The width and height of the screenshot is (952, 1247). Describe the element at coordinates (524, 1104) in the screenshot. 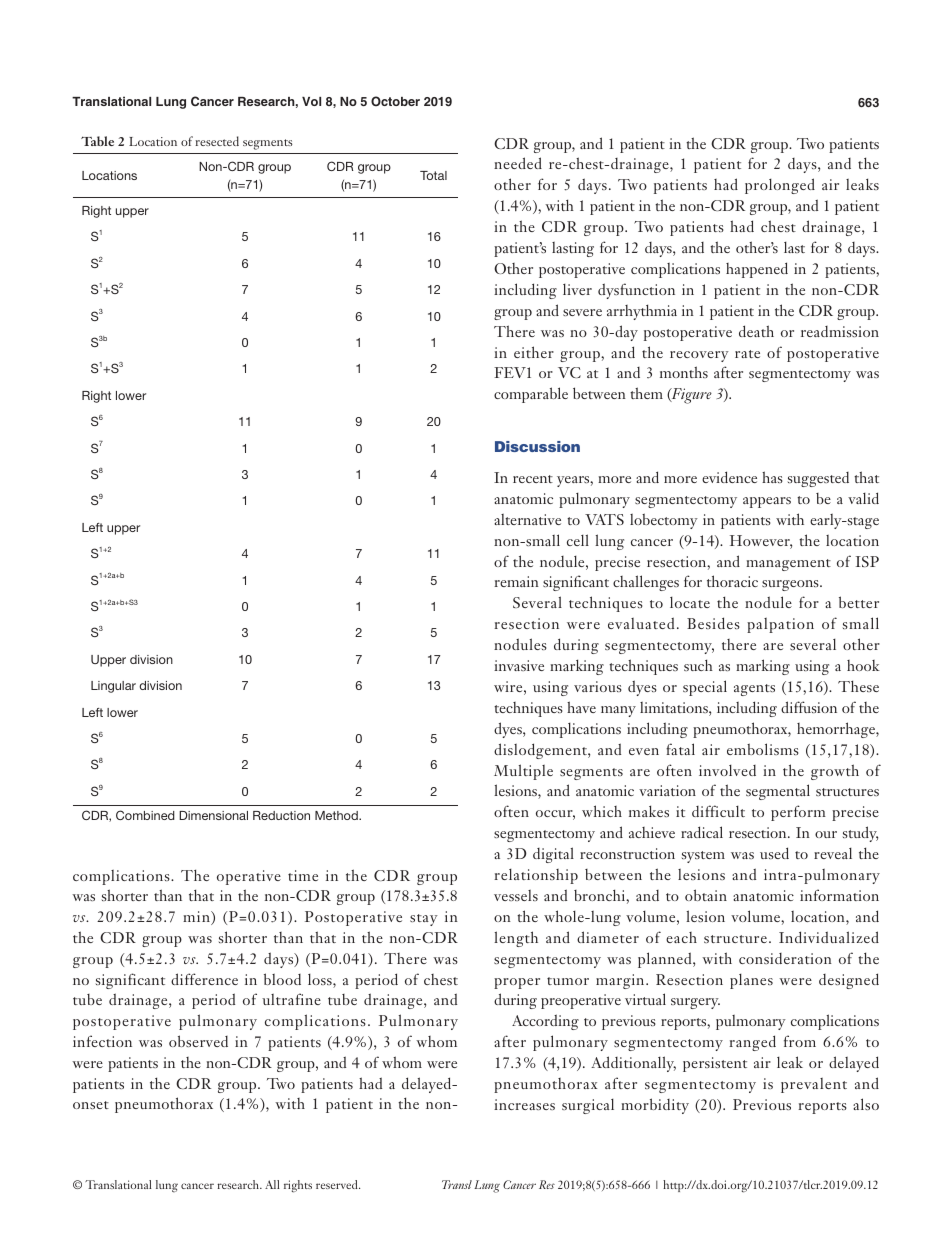

I see `increases` at that location.
